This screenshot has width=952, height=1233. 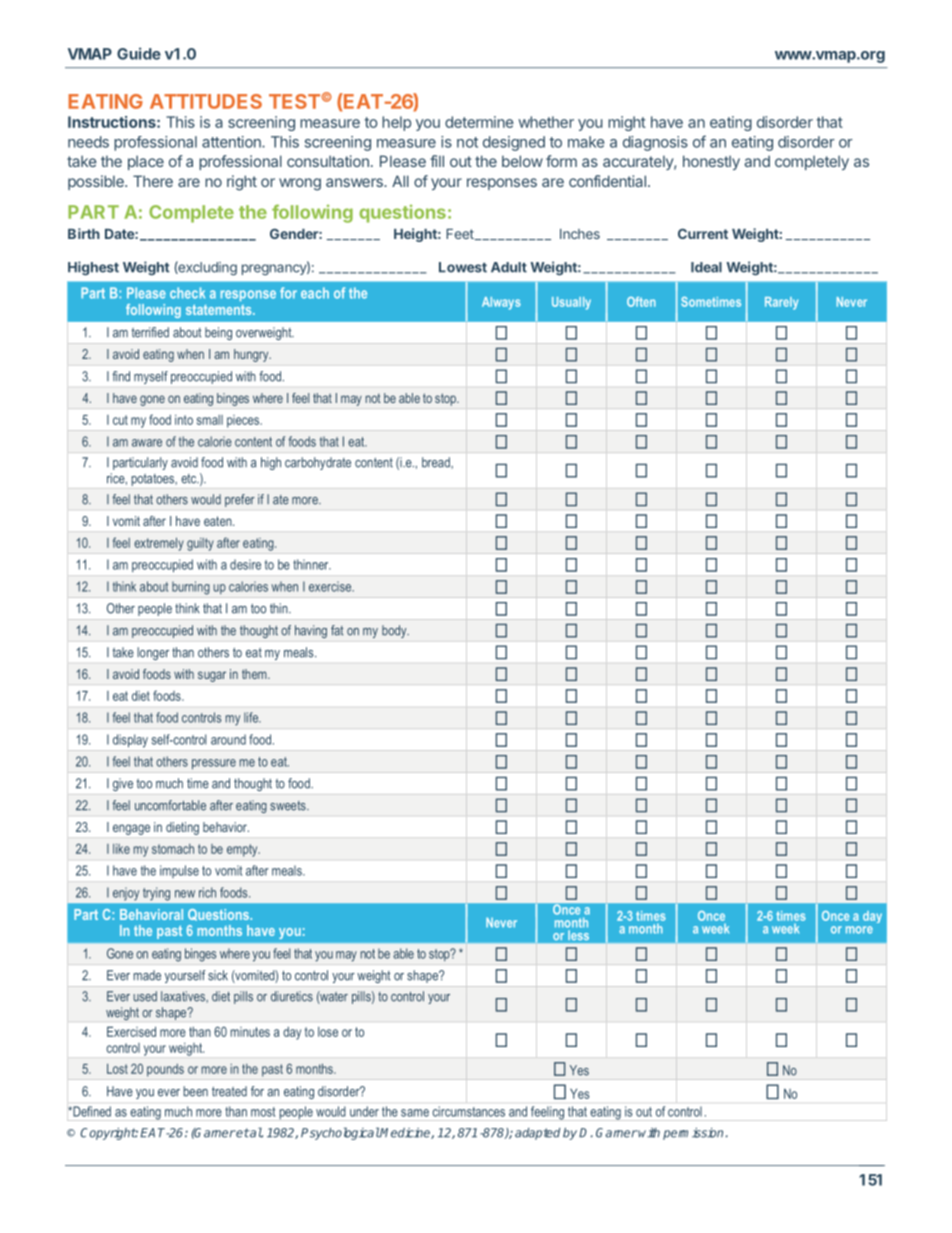 I want to click on burning, so click(x=191, y=588).
